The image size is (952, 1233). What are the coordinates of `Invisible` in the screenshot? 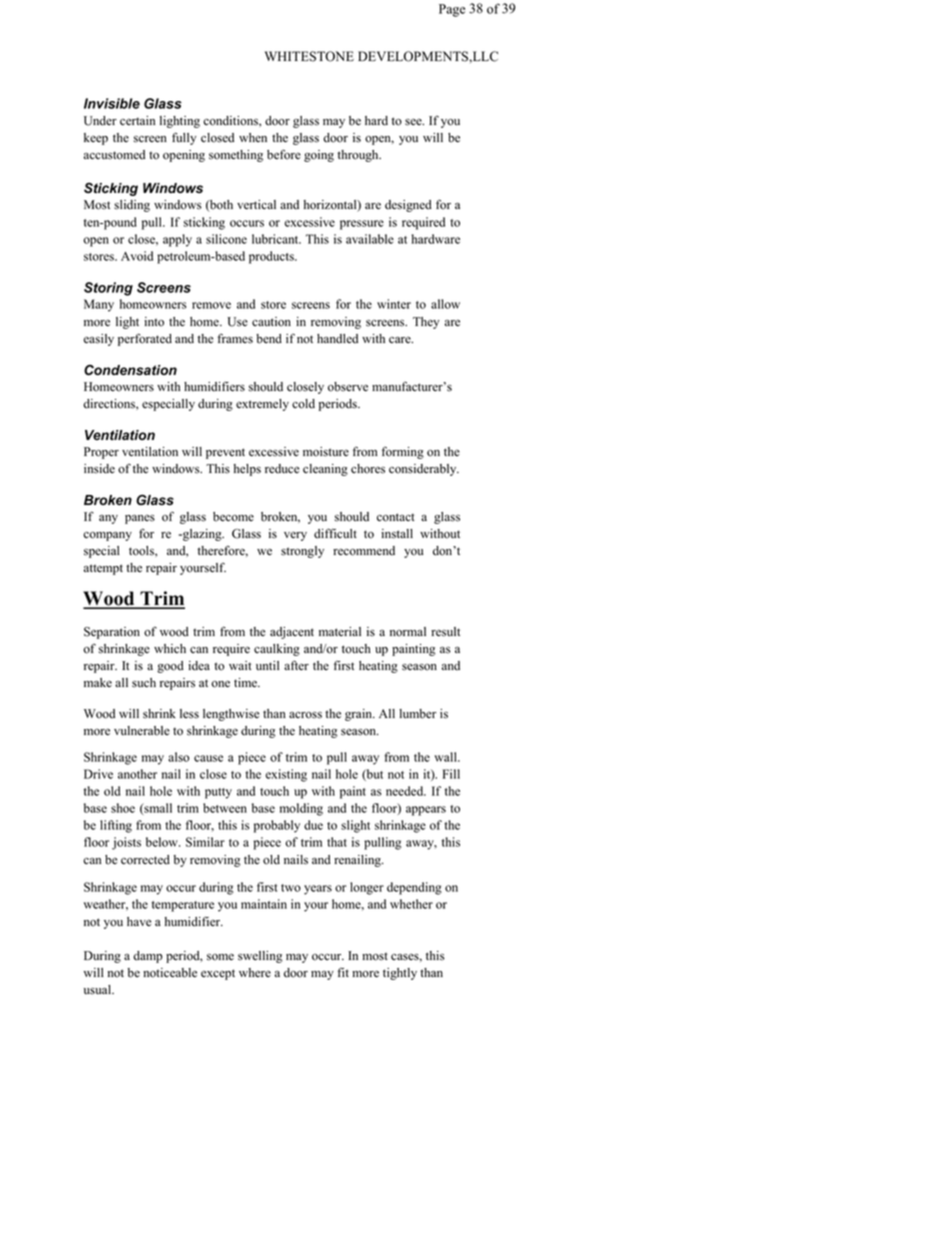 It's located at (112, 103).
